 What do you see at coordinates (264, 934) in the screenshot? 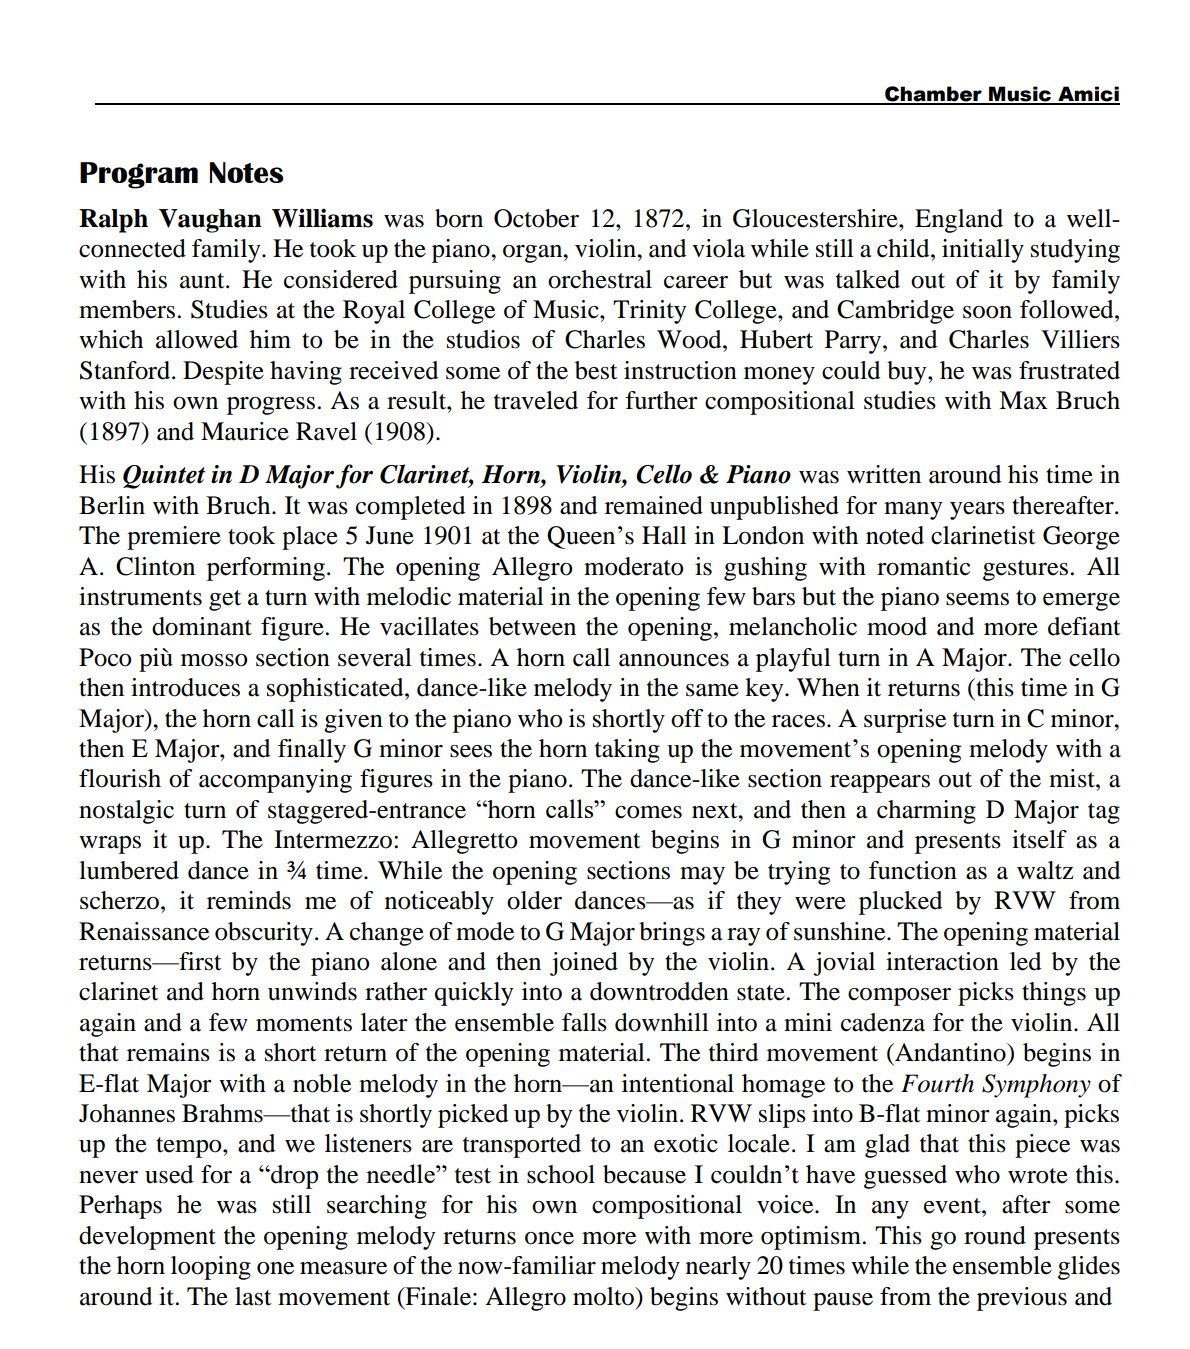
I see `obscurity` at bounding box center [264, 934].
